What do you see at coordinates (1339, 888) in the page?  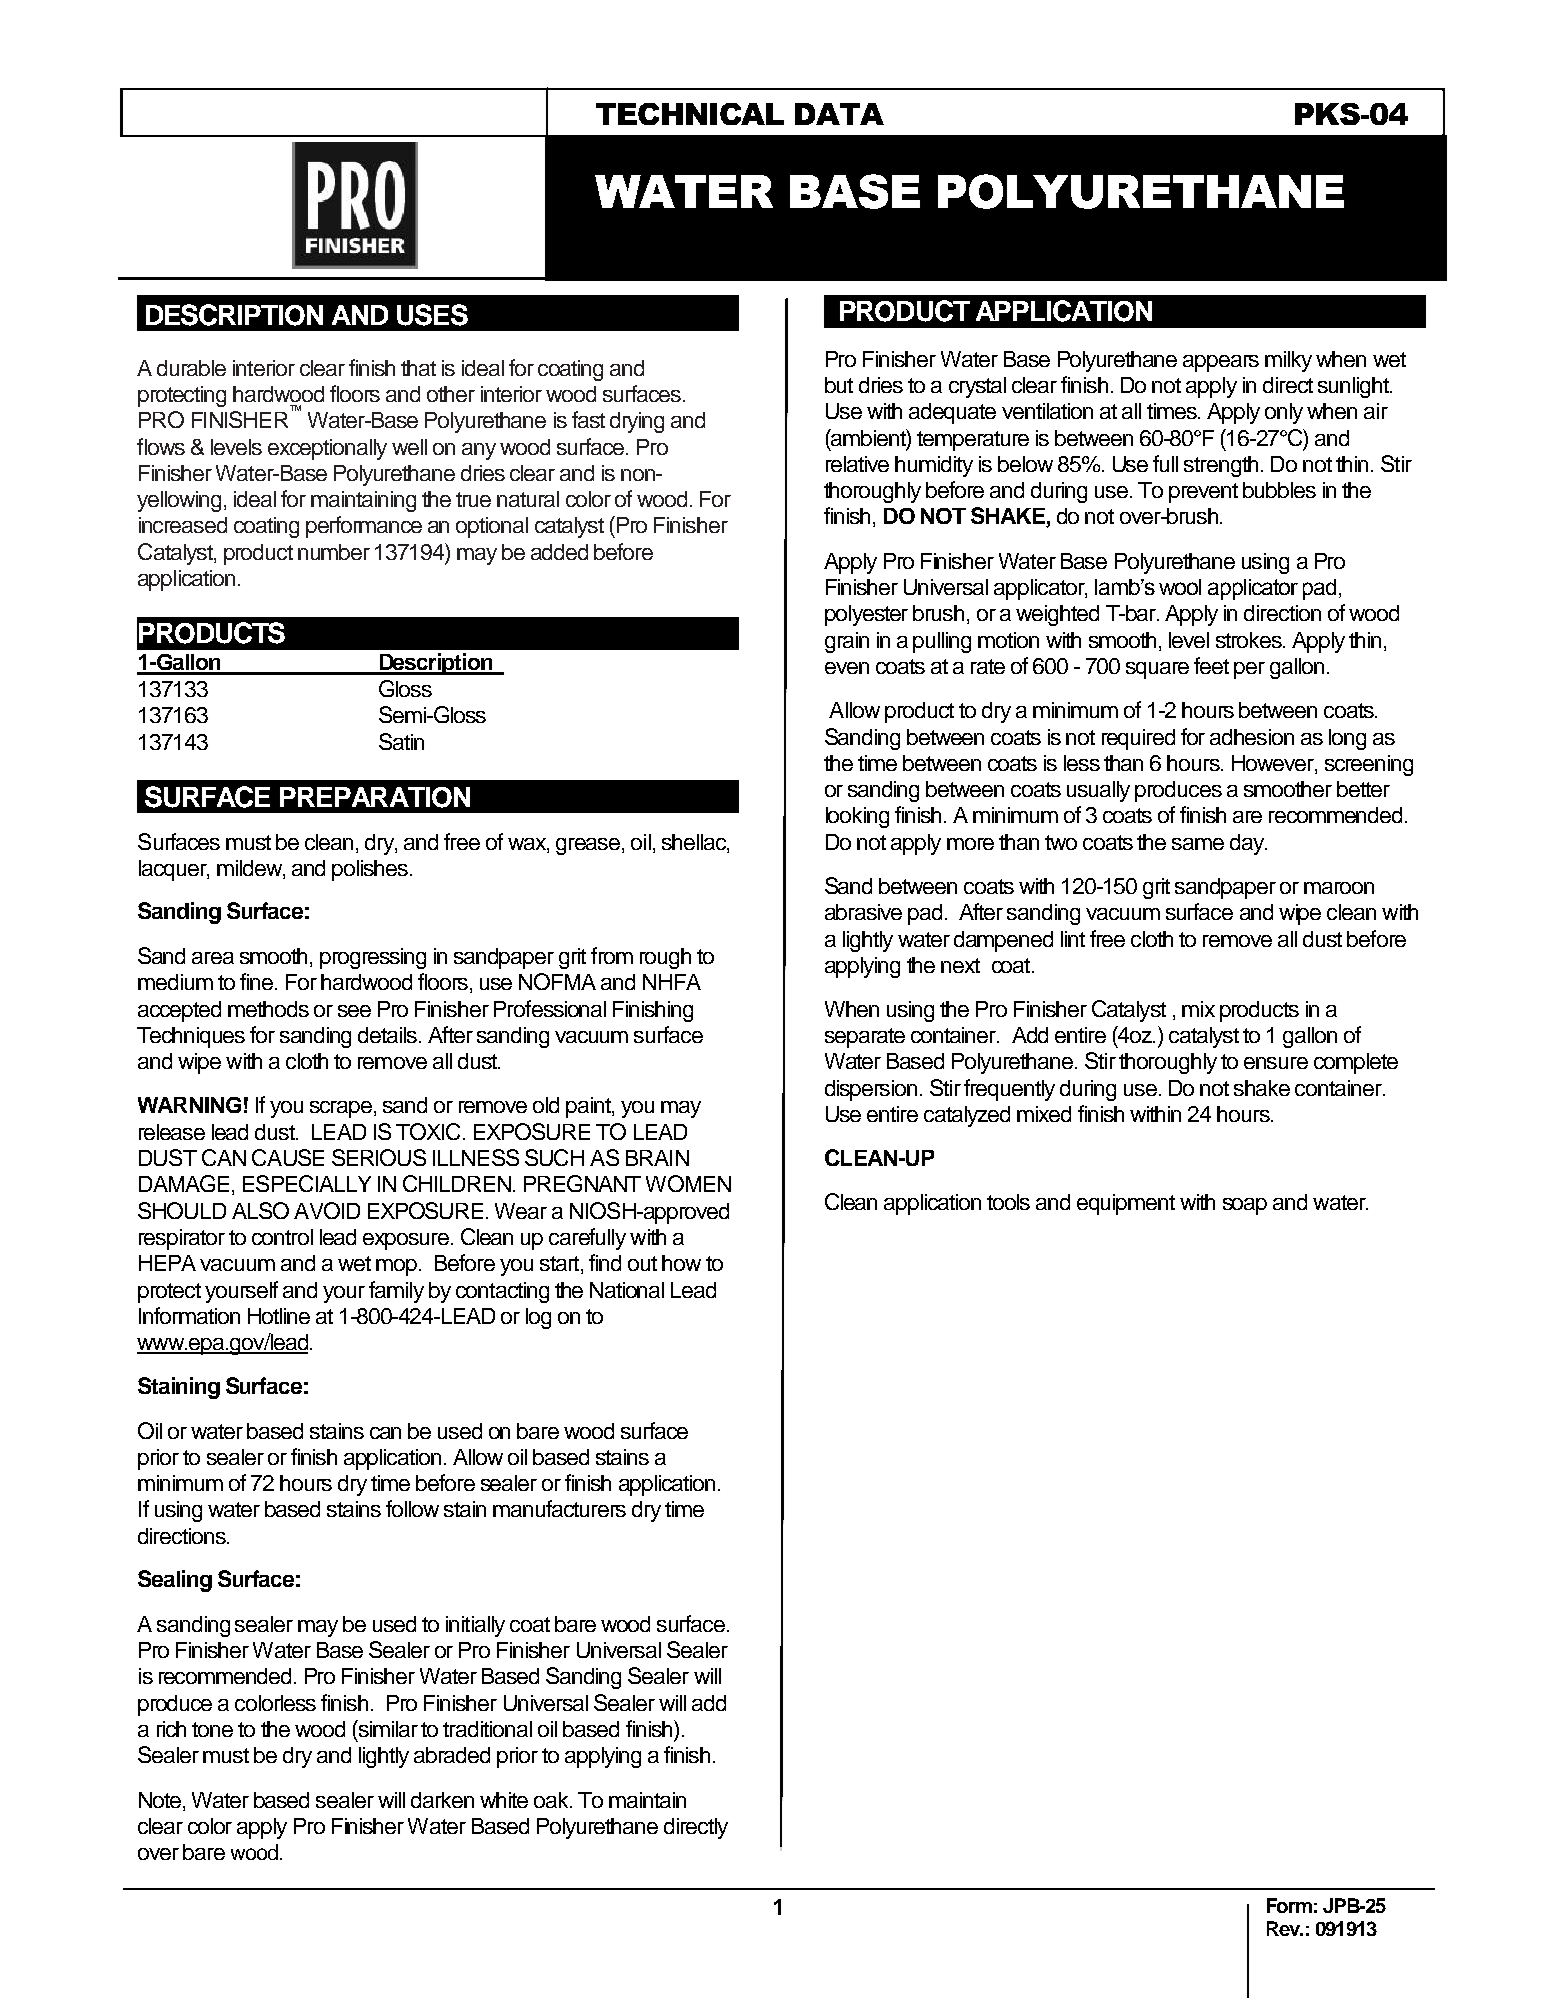 I see `maroon` at bounding box center [1339, 888].
